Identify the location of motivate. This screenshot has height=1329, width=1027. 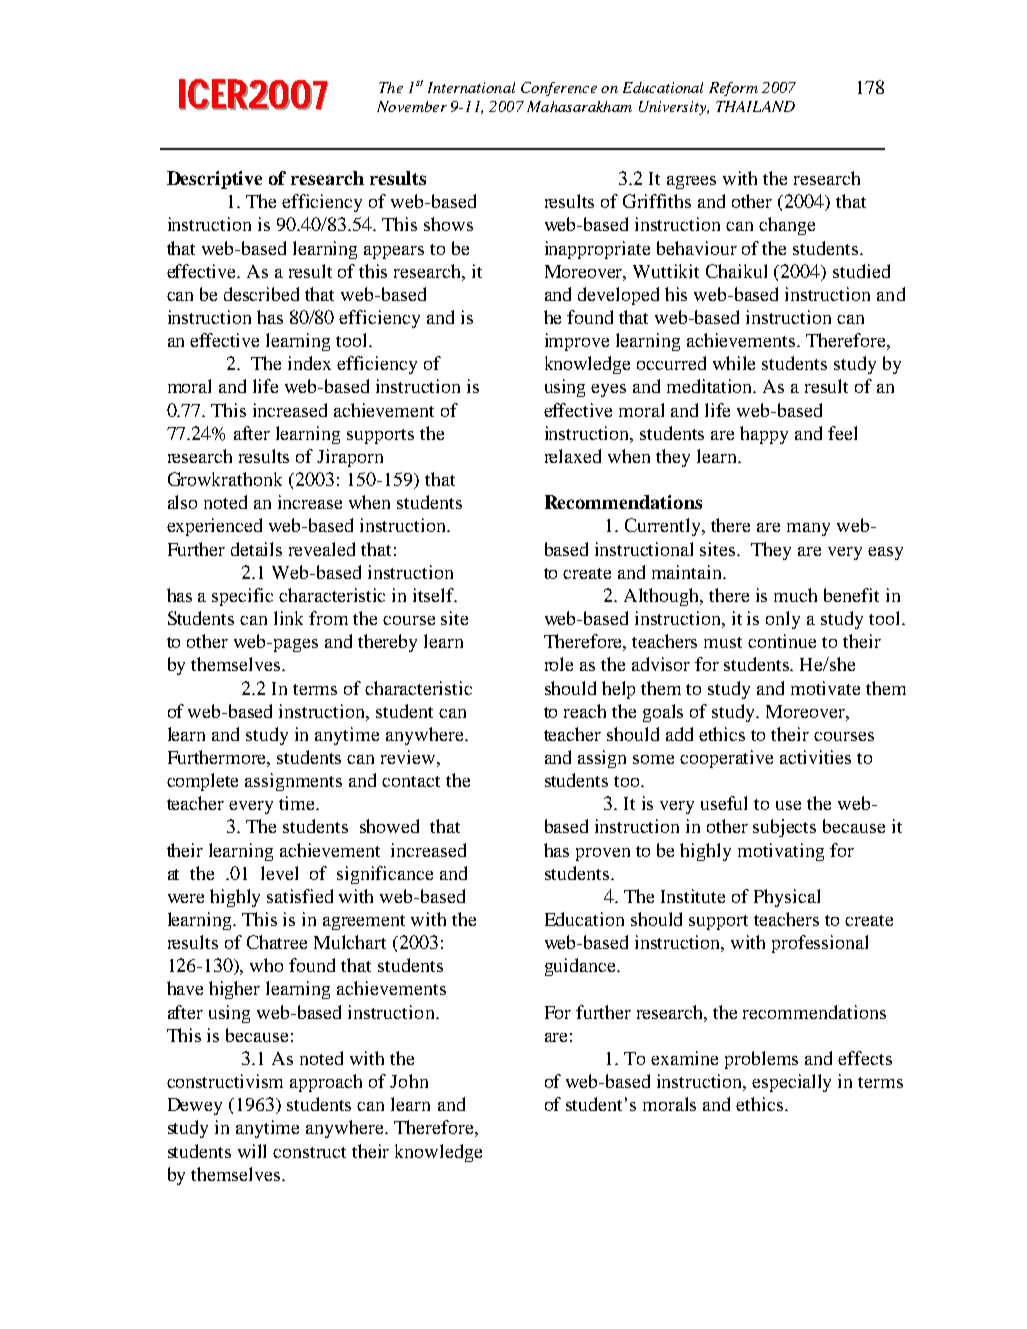
(825, 688).
